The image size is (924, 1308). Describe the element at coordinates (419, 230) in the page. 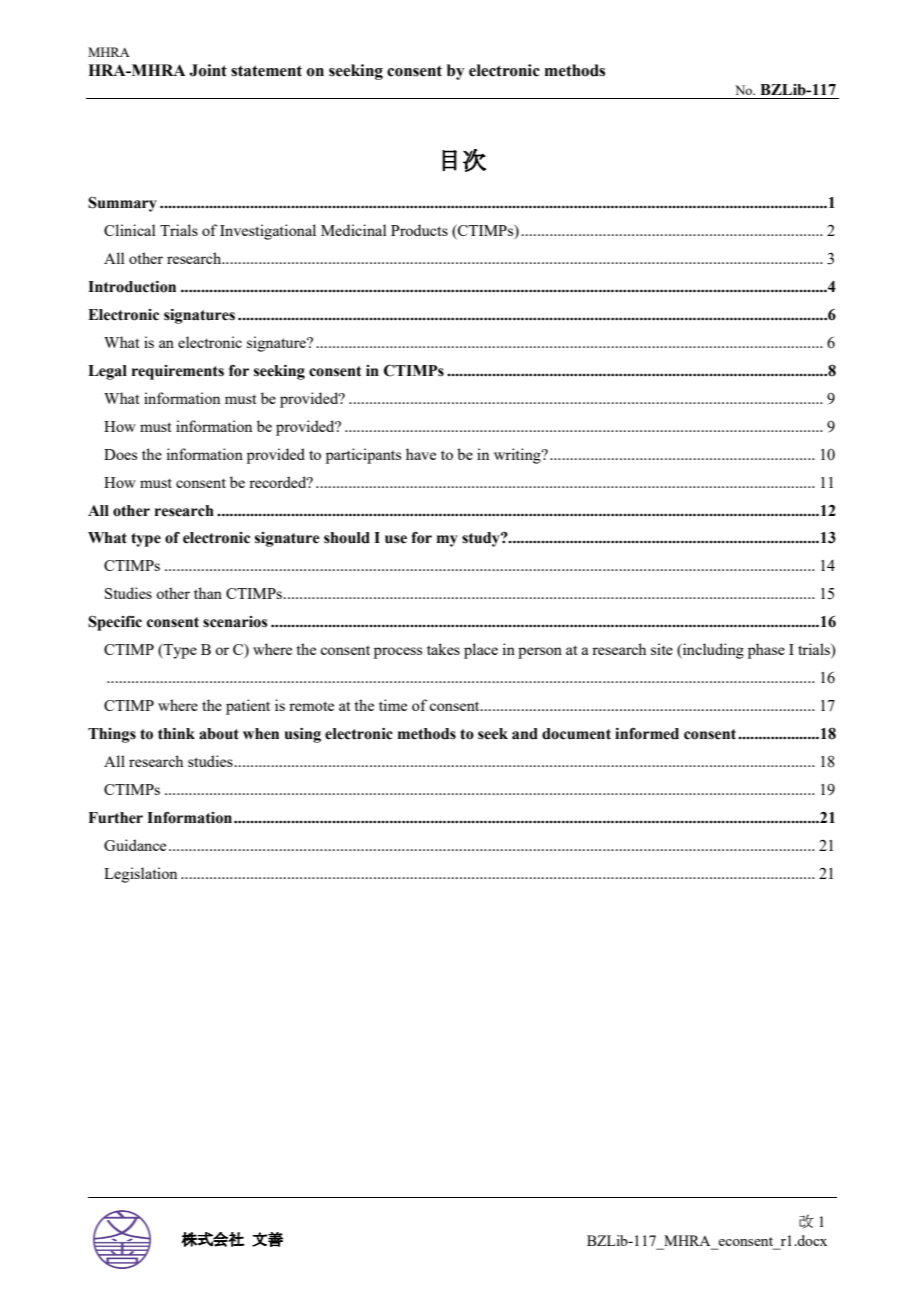

I see `Products` at that location.
